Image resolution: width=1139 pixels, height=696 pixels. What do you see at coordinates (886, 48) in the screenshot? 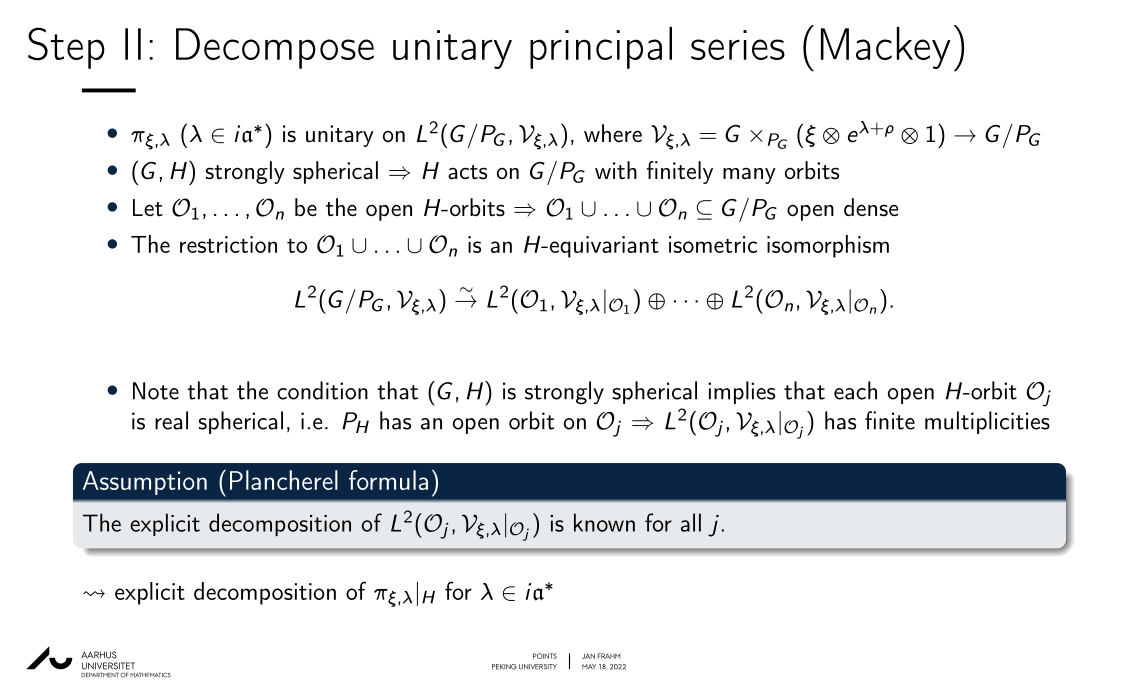
I see `Mackey` at bounding box center [886, 48].
